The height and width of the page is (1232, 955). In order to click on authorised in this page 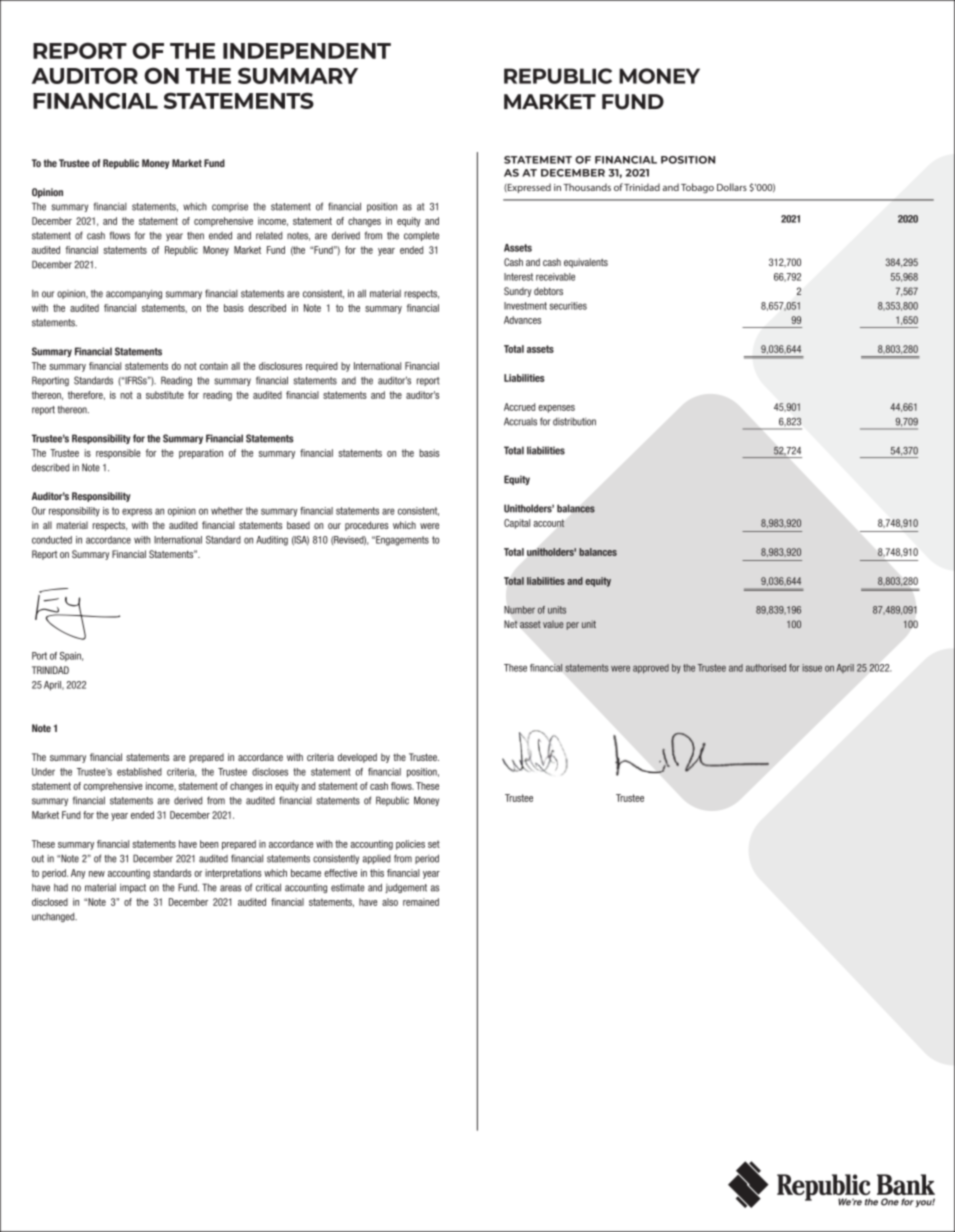, I will do `click(766, 668)`.
